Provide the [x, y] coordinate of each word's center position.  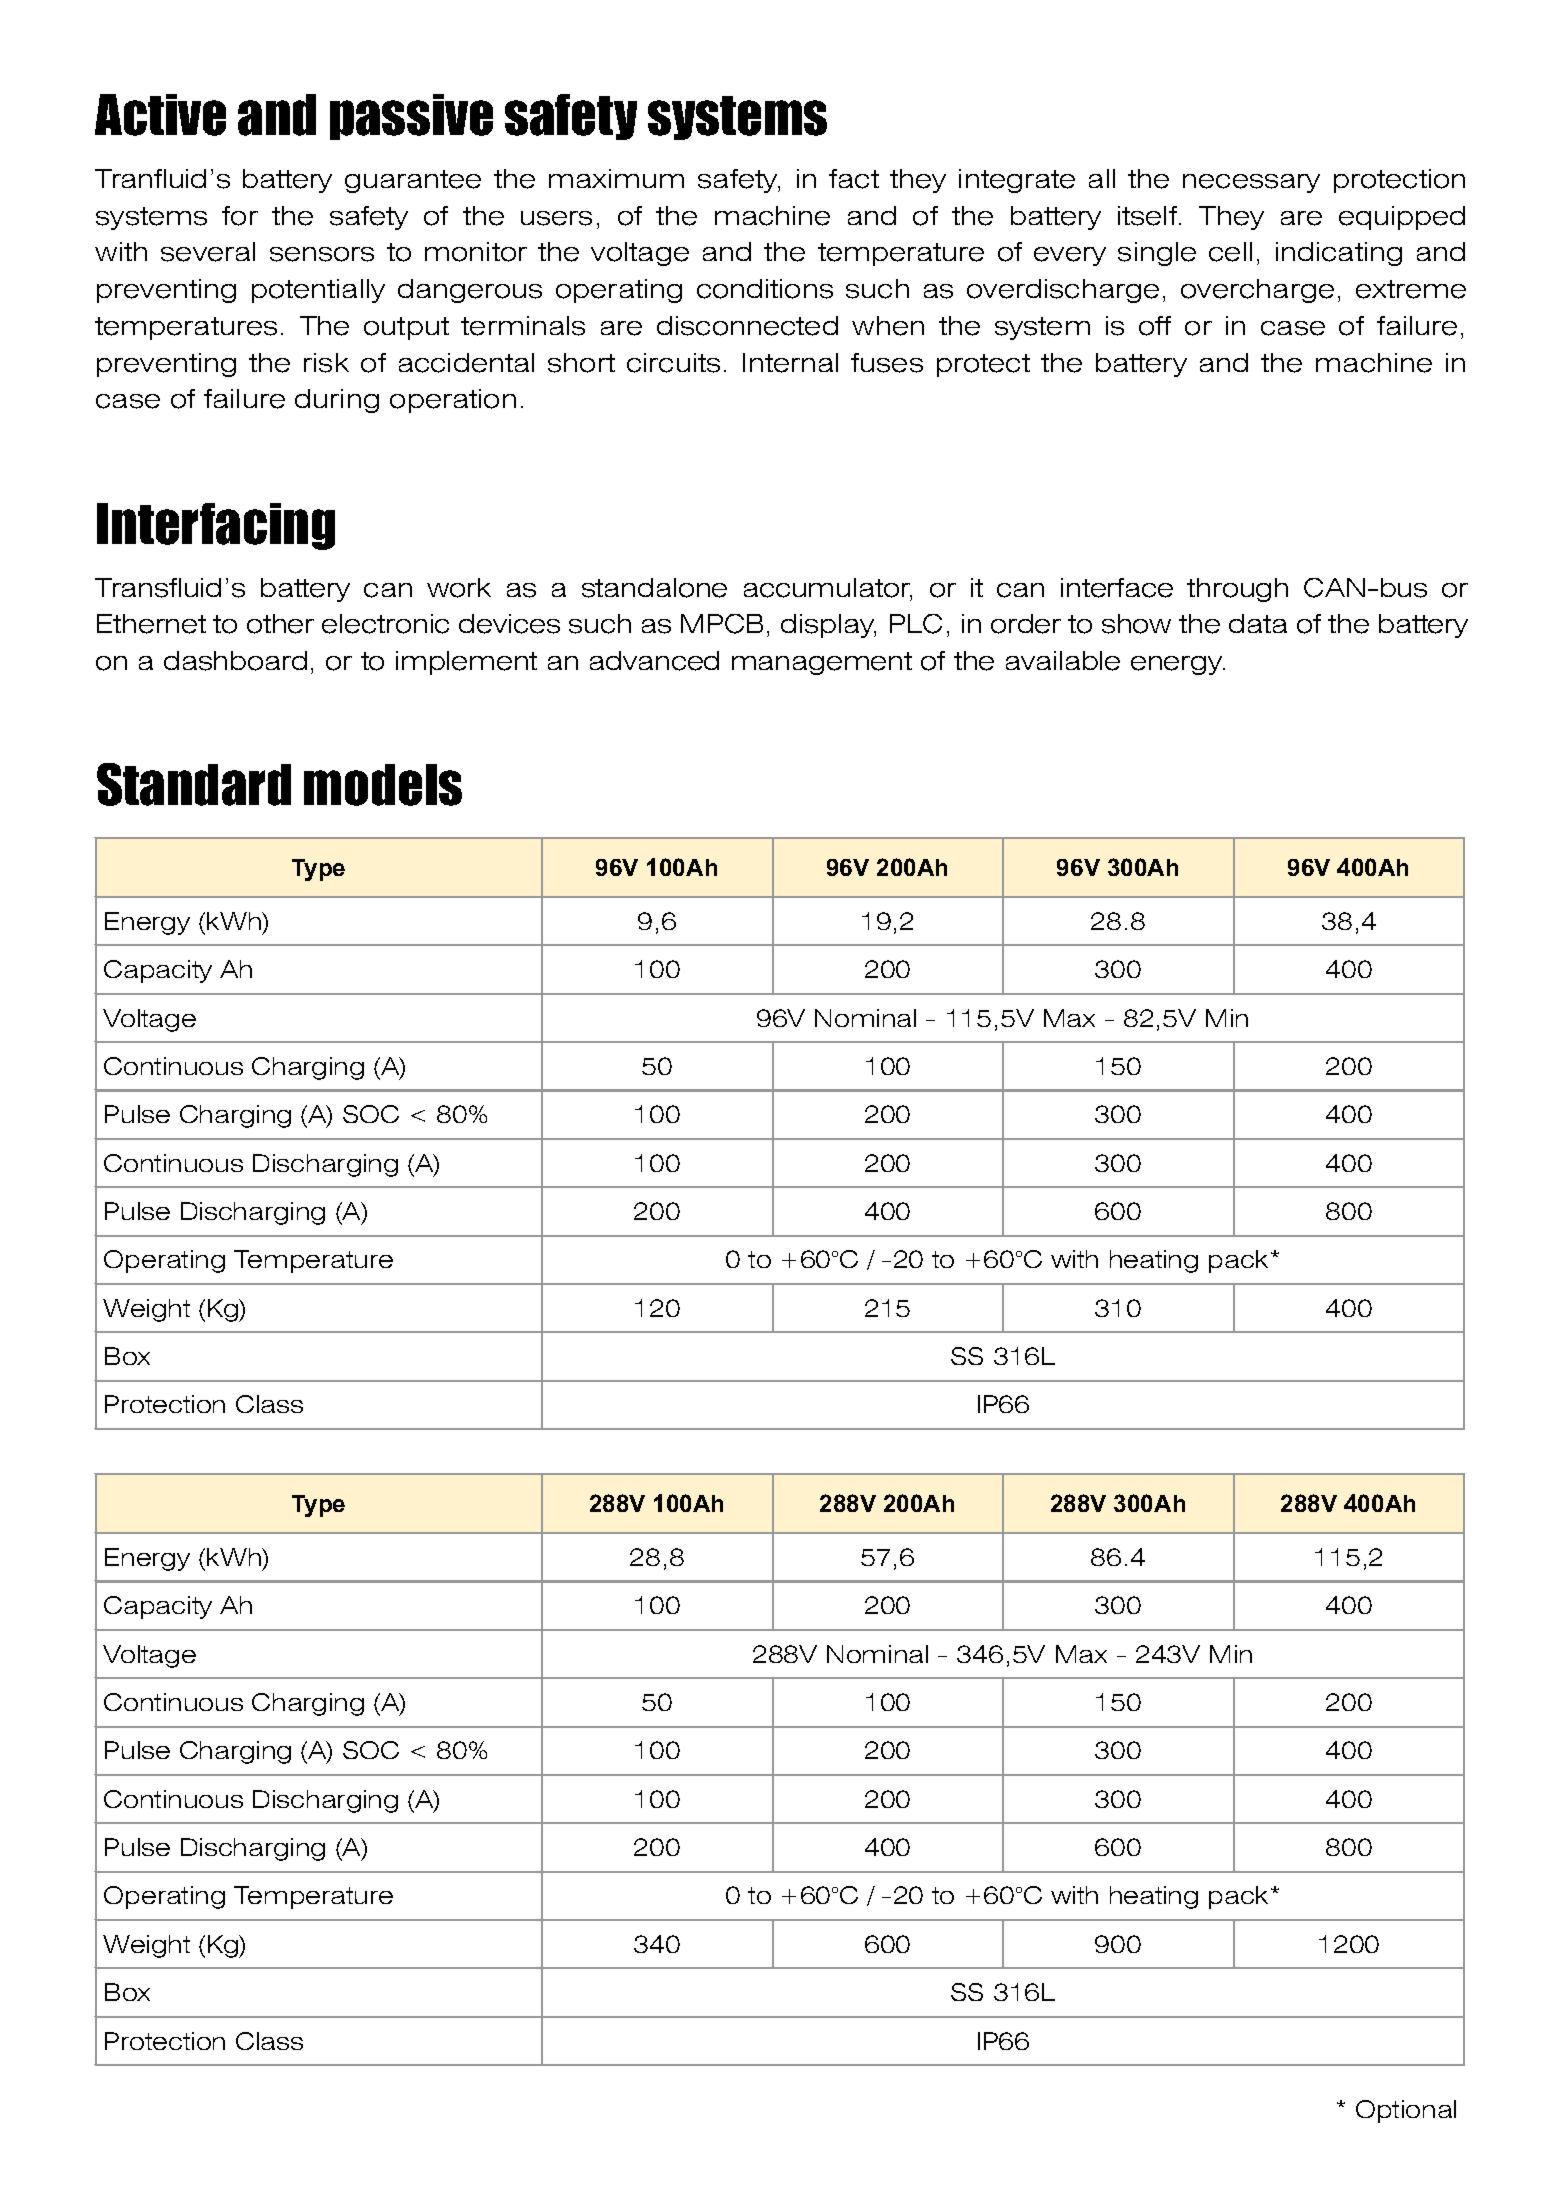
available [1063, 661]
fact [854, 179]
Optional [1406, 2111]
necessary [1251, 183]
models [383, 785]
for [240, 216]
